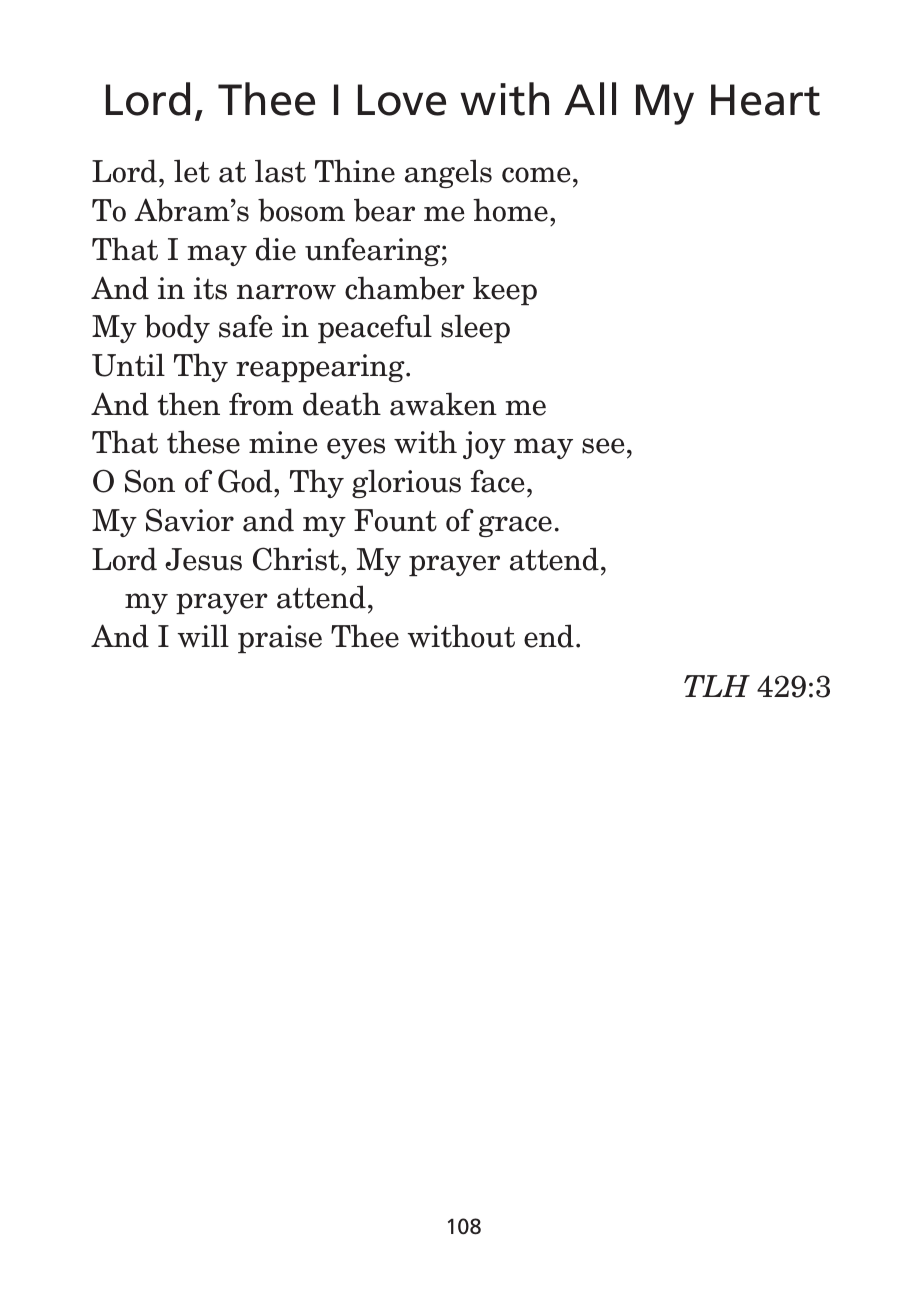  Describe the element at coordinates (192, 171) in the screenshot. I see `let` at that location.
